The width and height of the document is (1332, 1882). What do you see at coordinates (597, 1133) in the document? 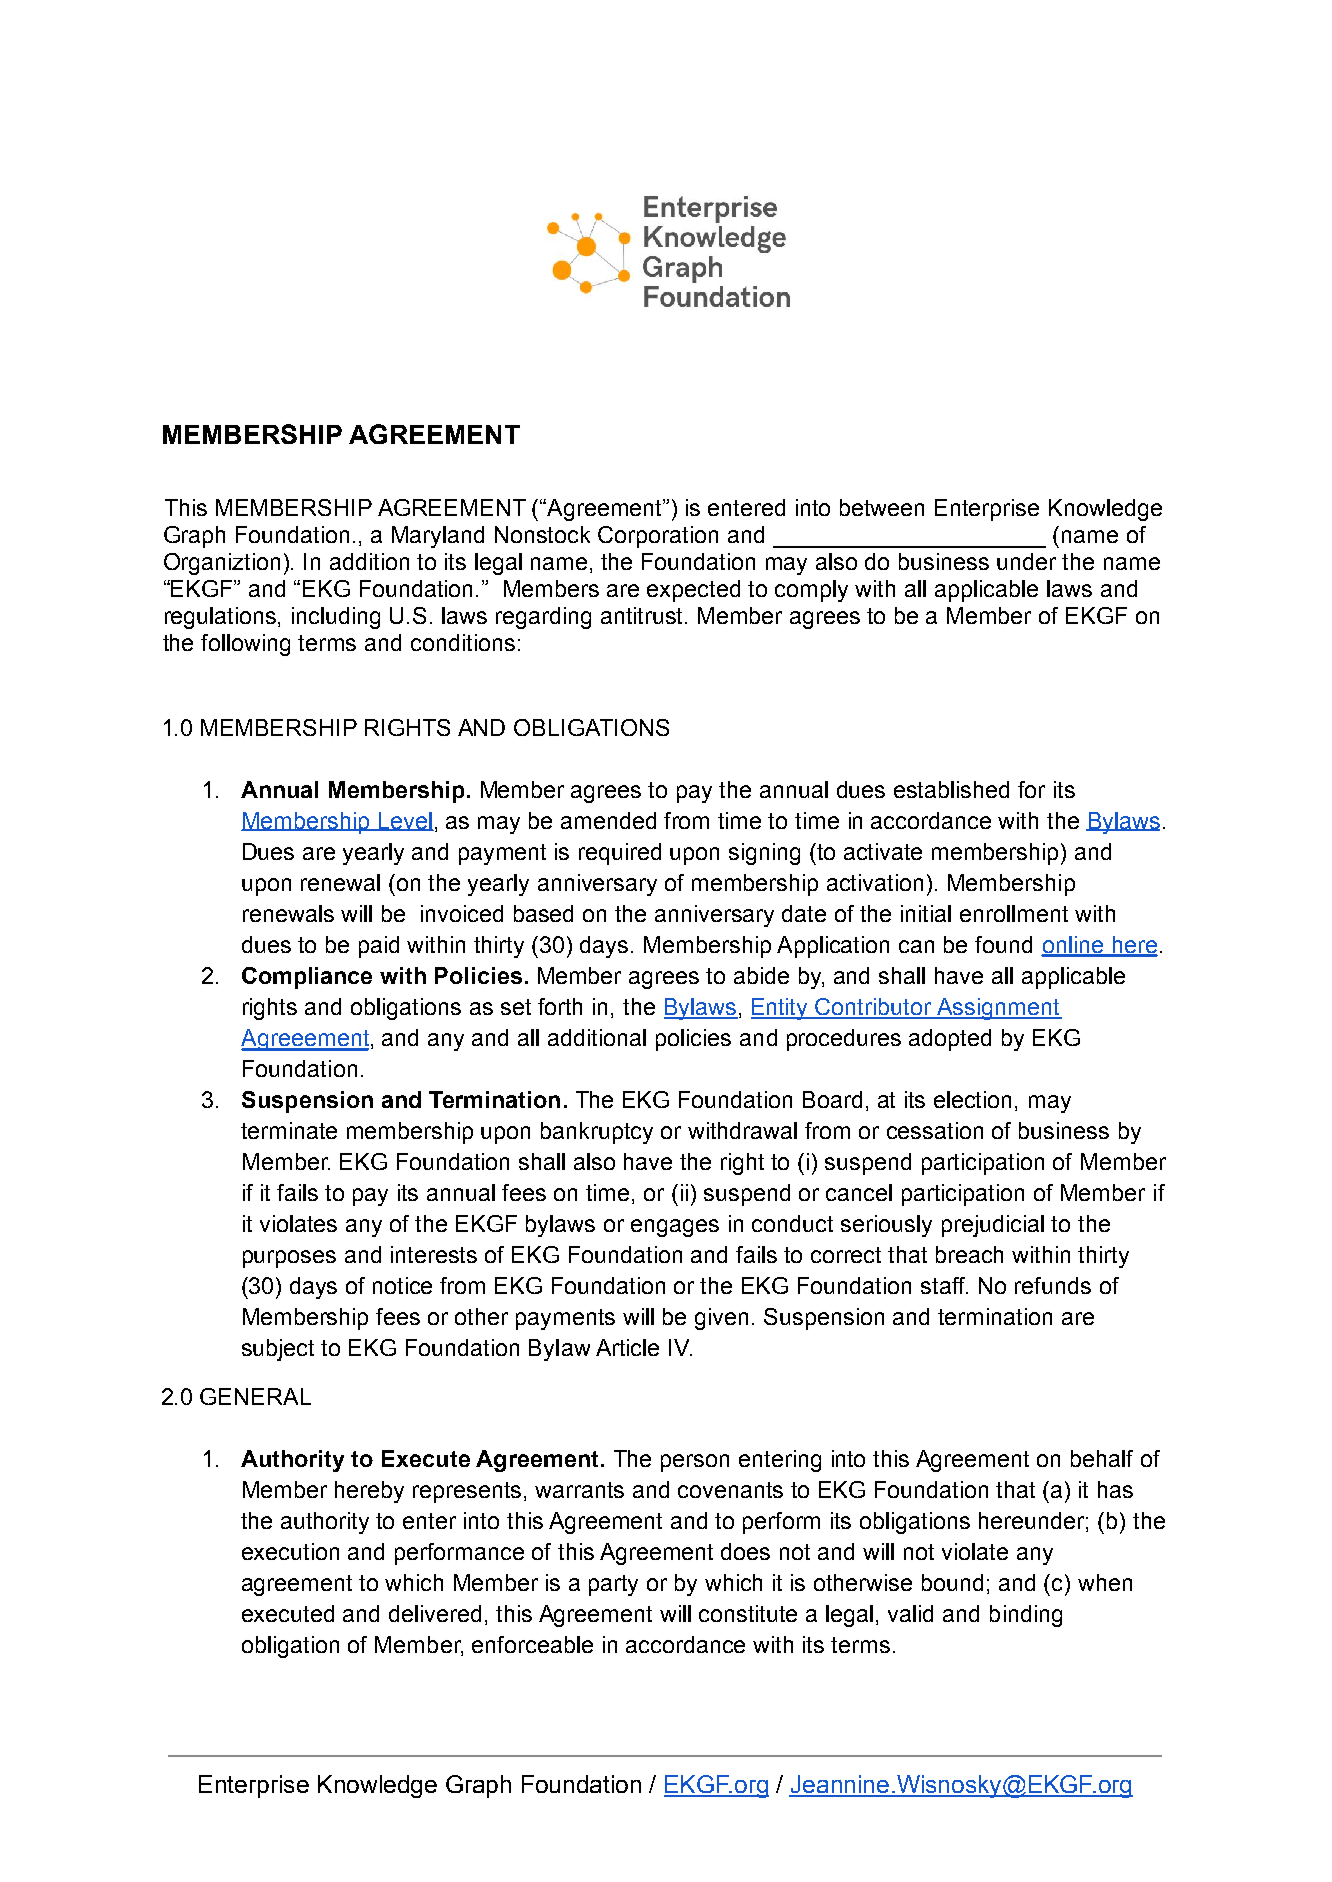
I see `bankruptcy` at bounding box center [597, 1133].
